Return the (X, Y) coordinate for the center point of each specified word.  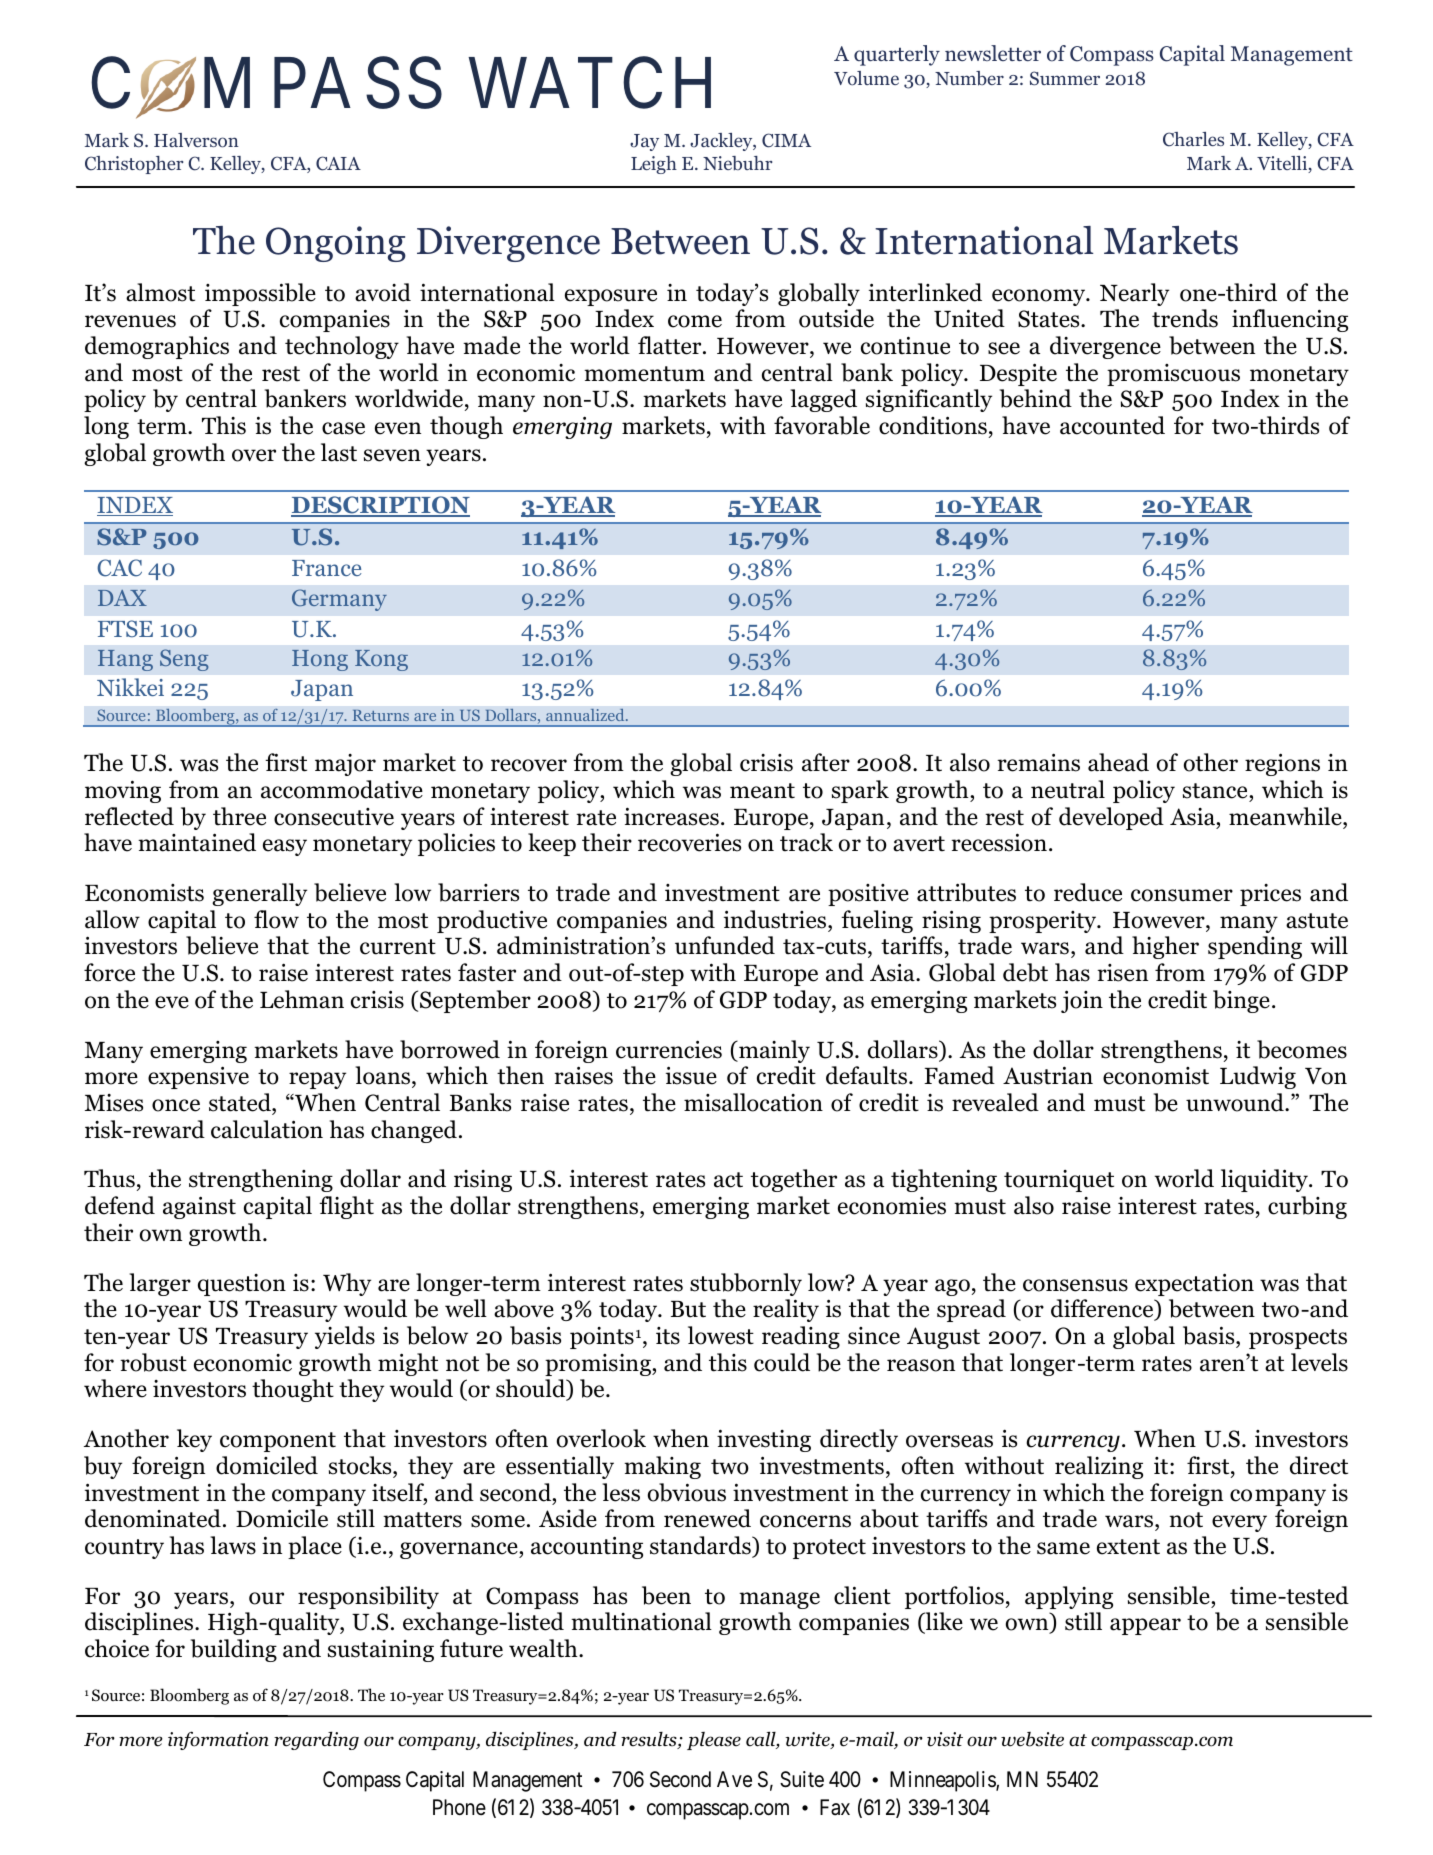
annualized (586, 714)
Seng (184, 660)
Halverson (196, 140)
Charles (1193, 139)
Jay (644, 142)
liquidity (1265, 1180)
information (218, 1740)
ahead (1118, 762)
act (728, 1180)
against (199, 1207)
